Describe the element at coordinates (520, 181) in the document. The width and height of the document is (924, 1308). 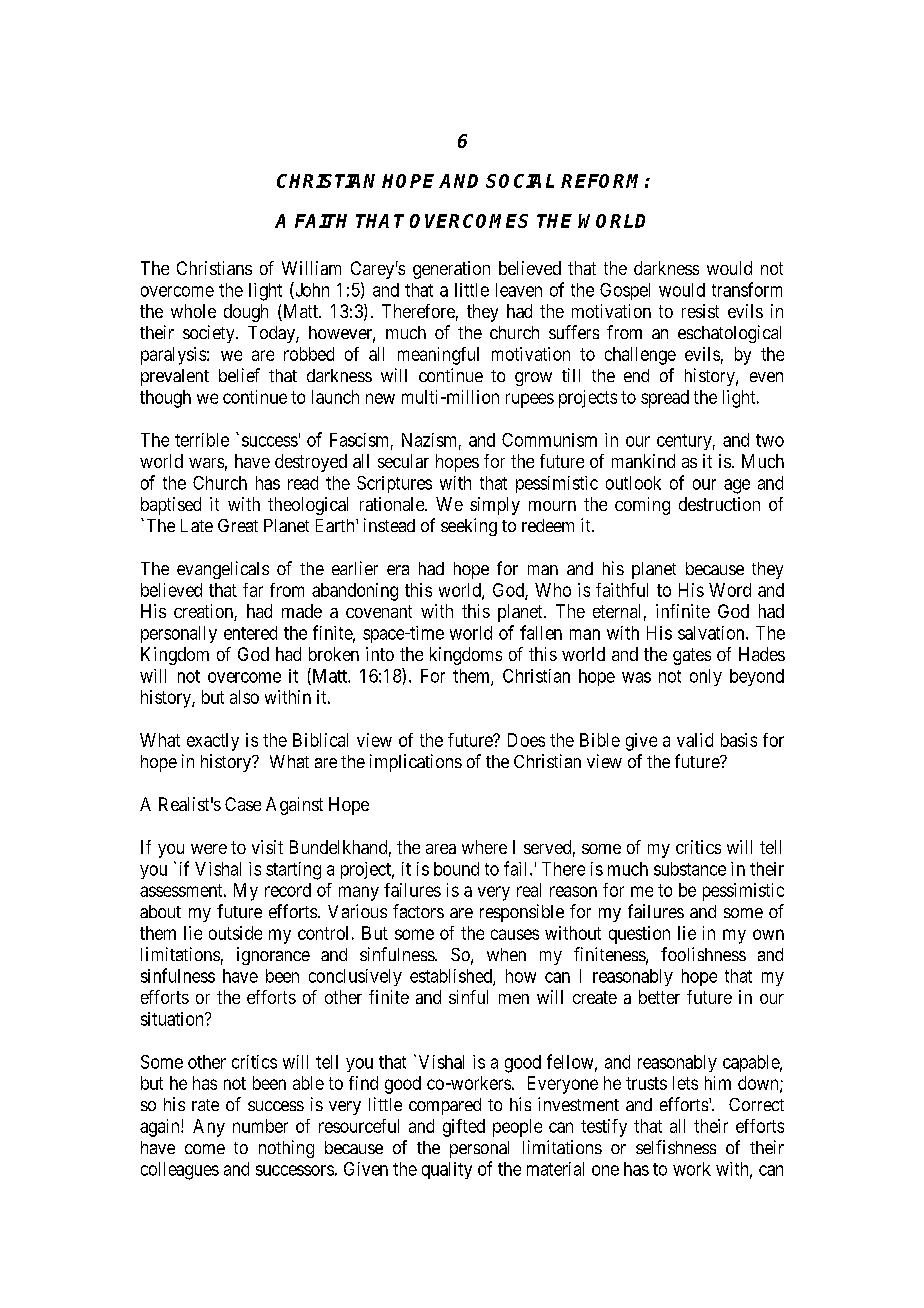
I see `SOCIAL` at that location.
